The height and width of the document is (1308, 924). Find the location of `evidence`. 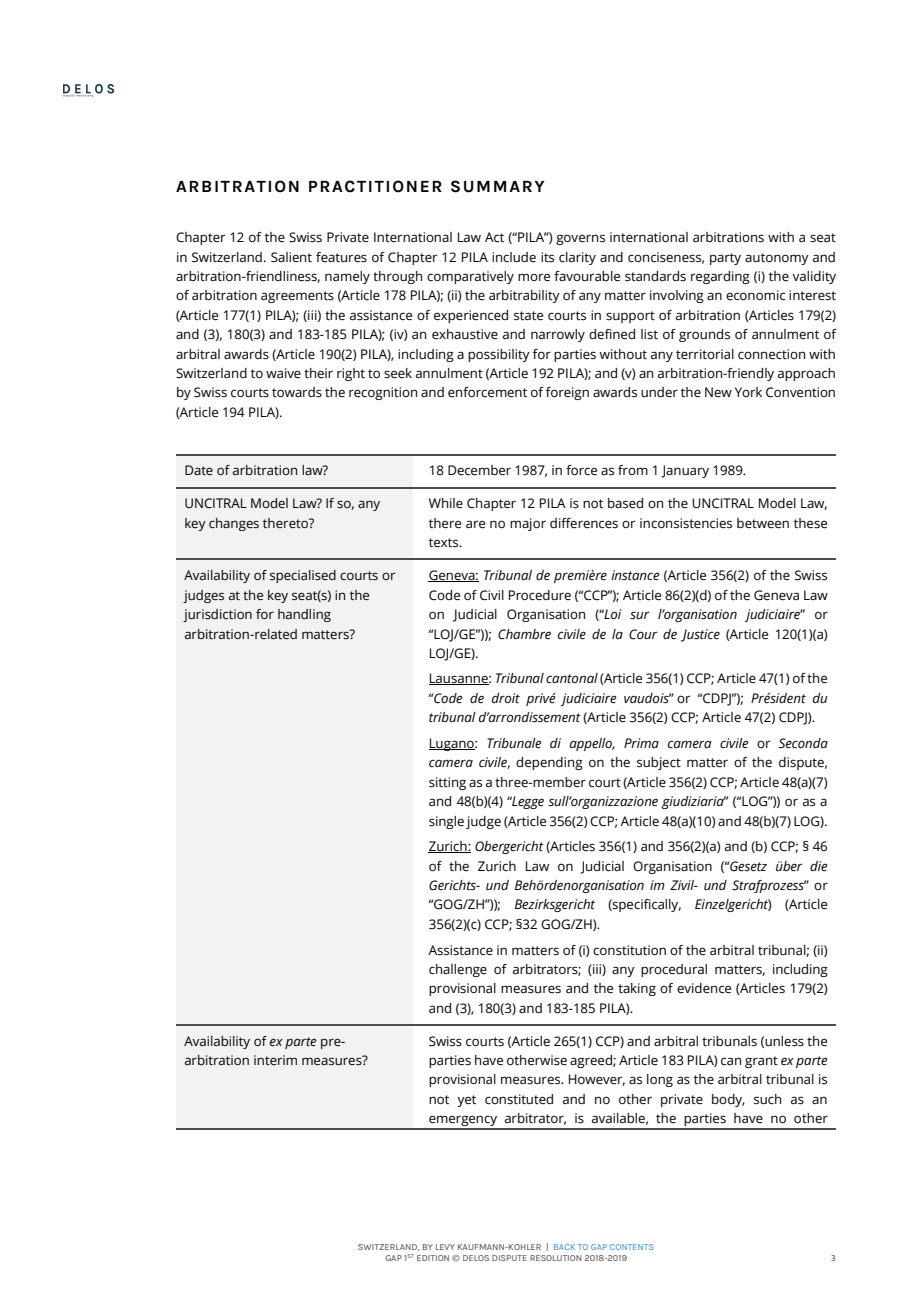

evidence is located at coordinates (704, 988).
